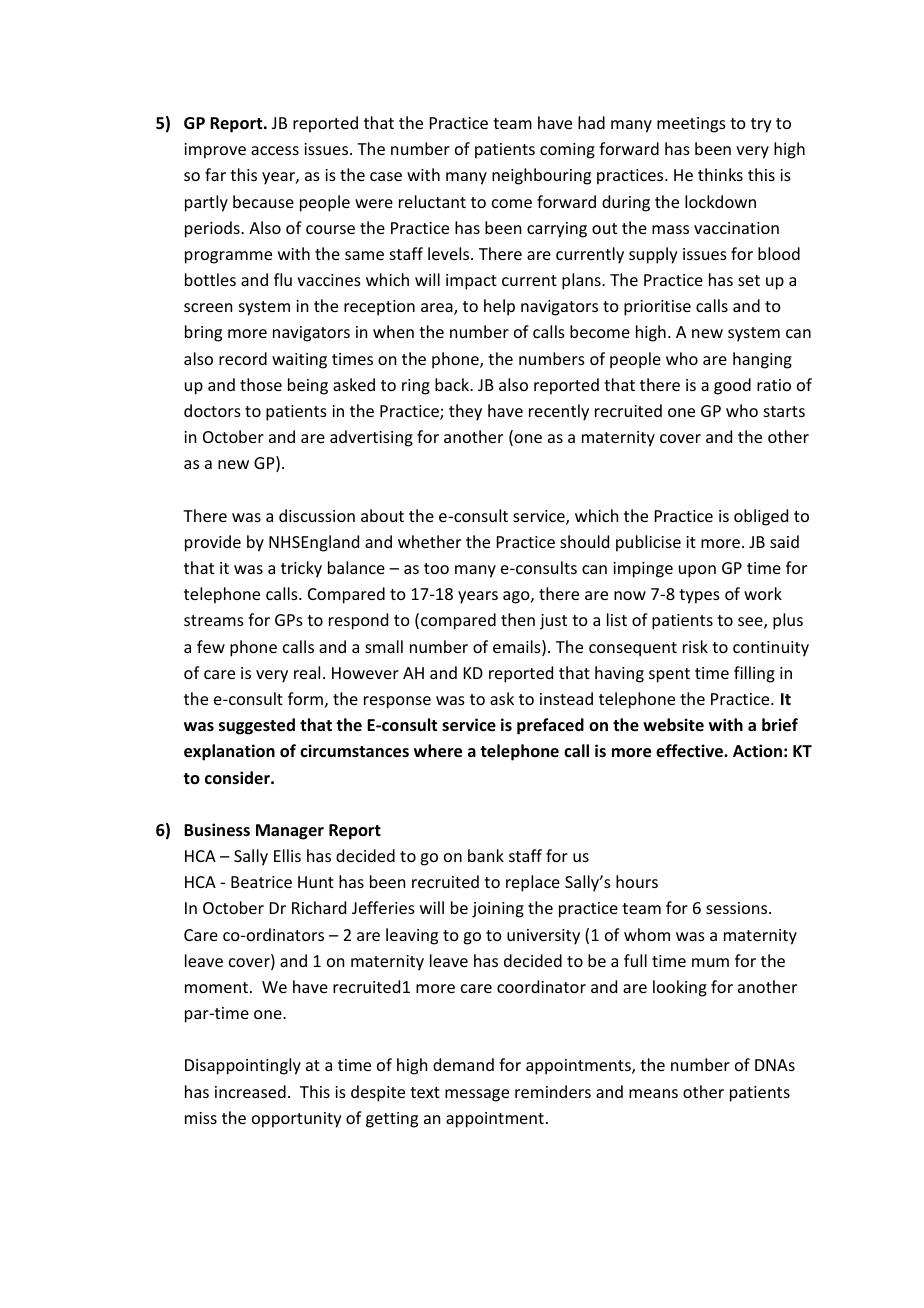 The width and height of the document is (924, 1308). What do you see at coordinates (567, 151) in the document?
I see `coming` at bounding box center [567, 151].
